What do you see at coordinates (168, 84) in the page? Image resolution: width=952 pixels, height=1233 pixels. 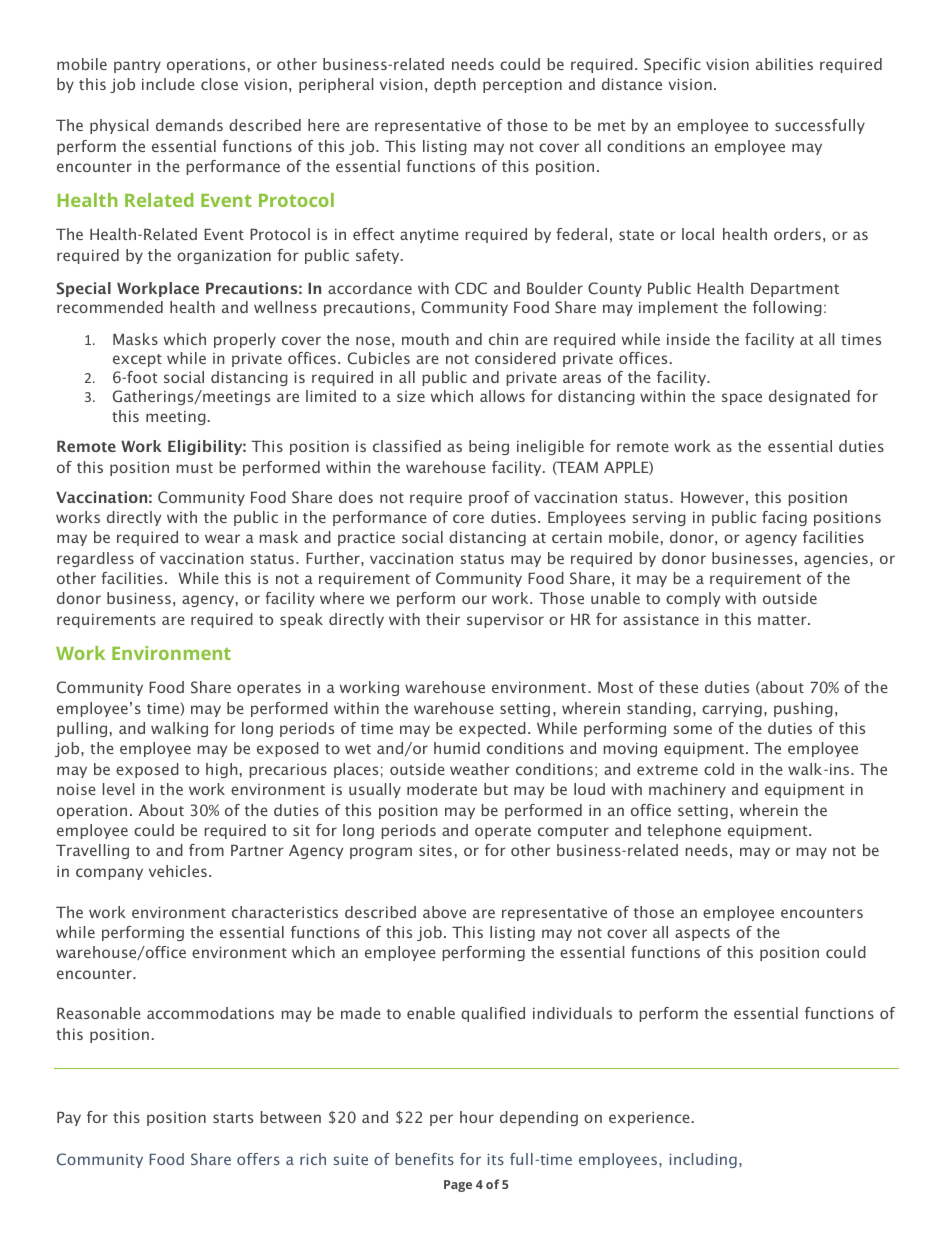 I see `include` at bounding box center [168, 84].
